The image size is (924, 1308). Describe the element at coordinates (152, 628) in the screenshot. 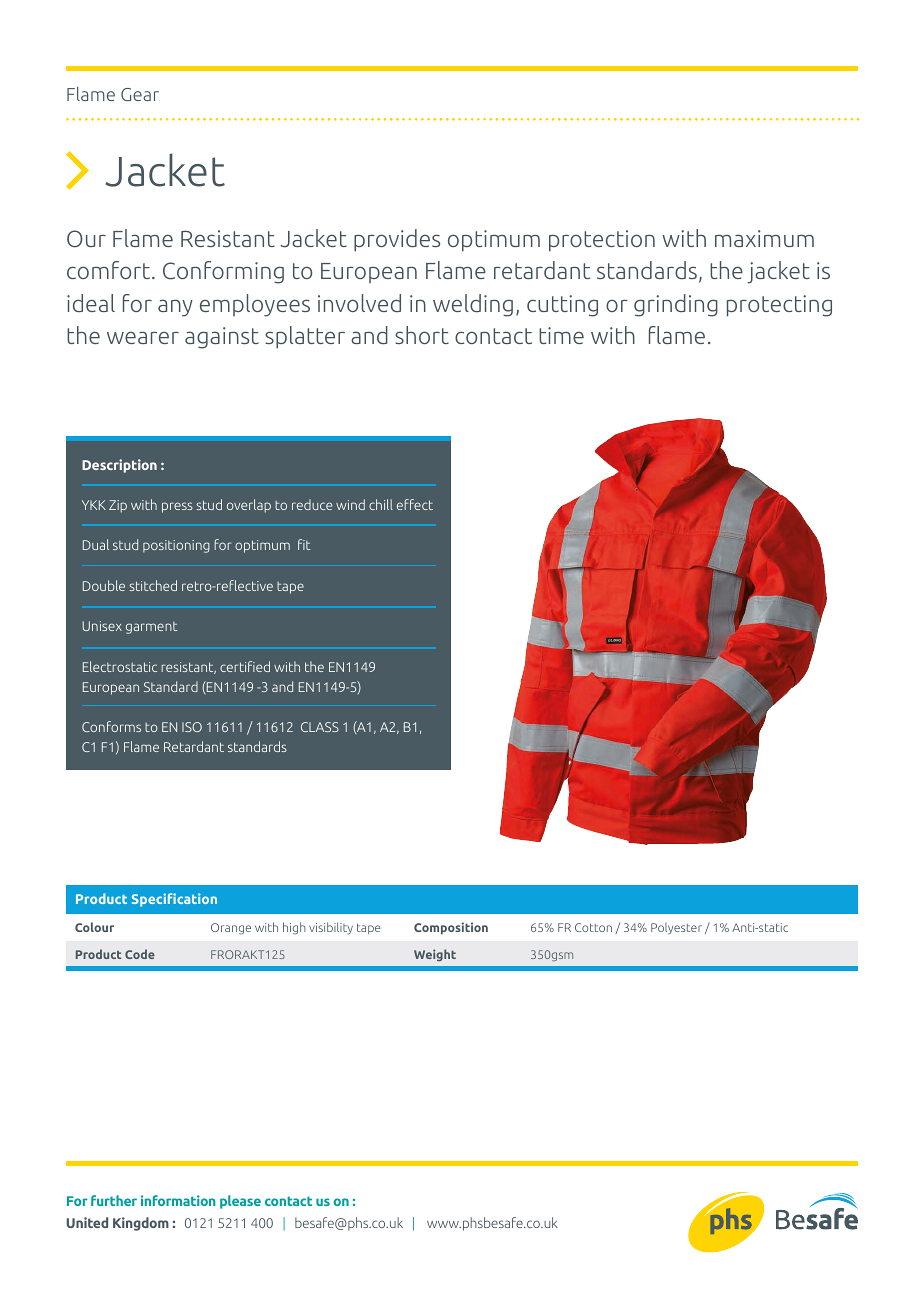

I see `garment` at that location.
